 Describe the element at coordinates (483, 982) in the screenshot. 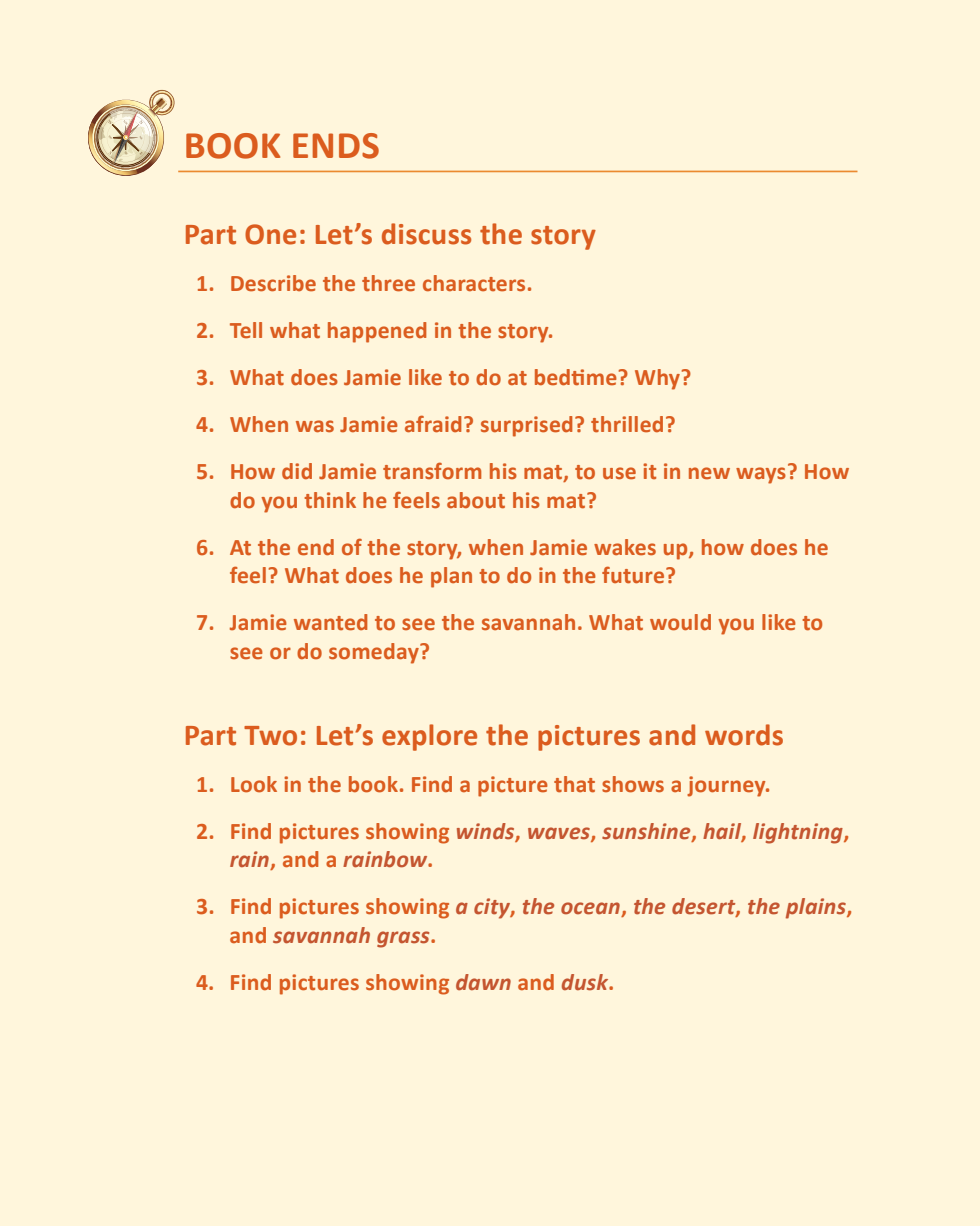

I see `dawn` at that location.
